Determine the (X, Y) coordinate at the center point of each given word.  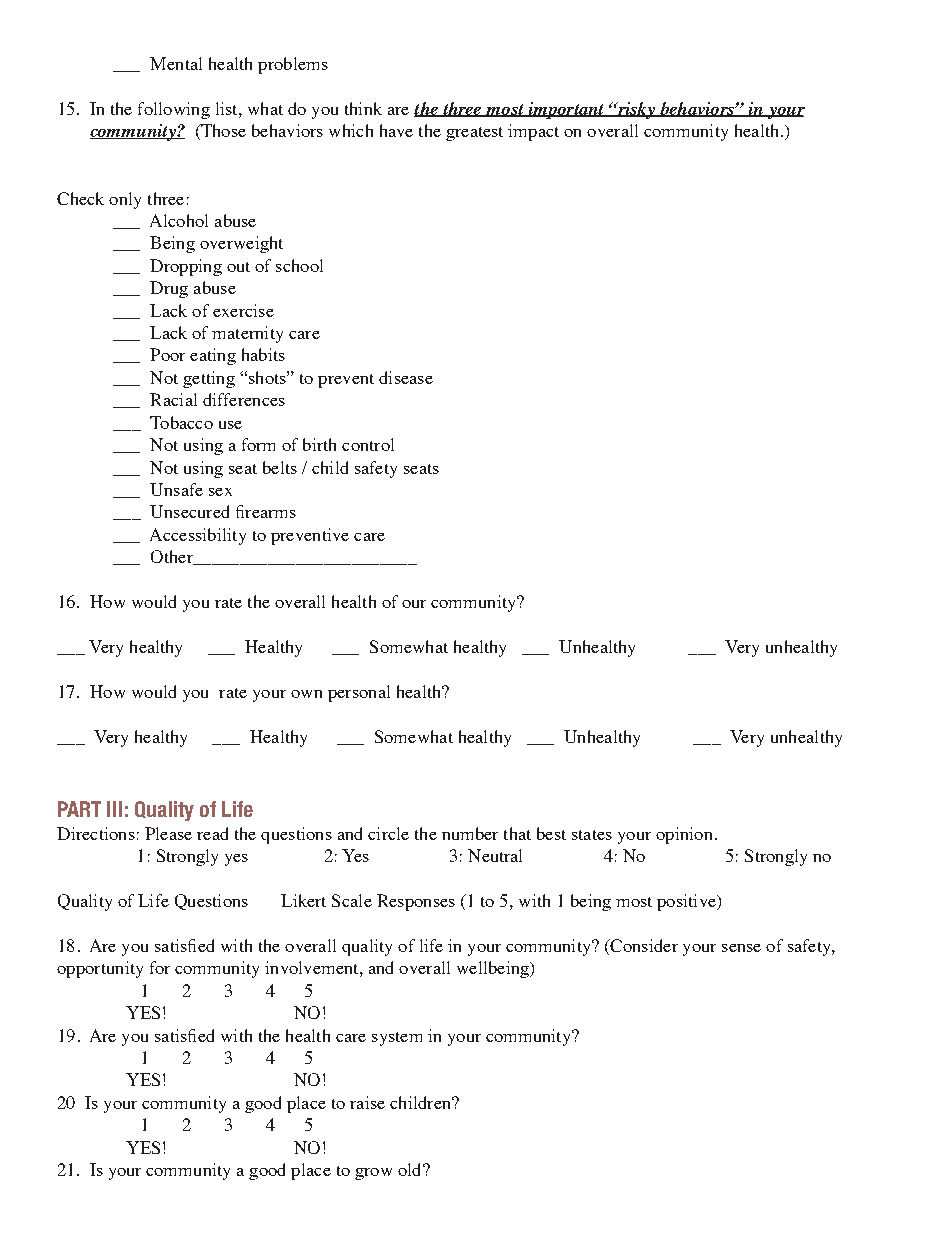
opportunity (100, 969)
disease (406, 377)
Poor (167, 354)
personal (359, 693)
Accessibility (198, 536)
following (174, 110)
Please (168, 833)
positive (687, 902)
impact (533, 132)
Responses (416, 902)
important (566, 110)
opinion (684, 835)
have (396, 130)
